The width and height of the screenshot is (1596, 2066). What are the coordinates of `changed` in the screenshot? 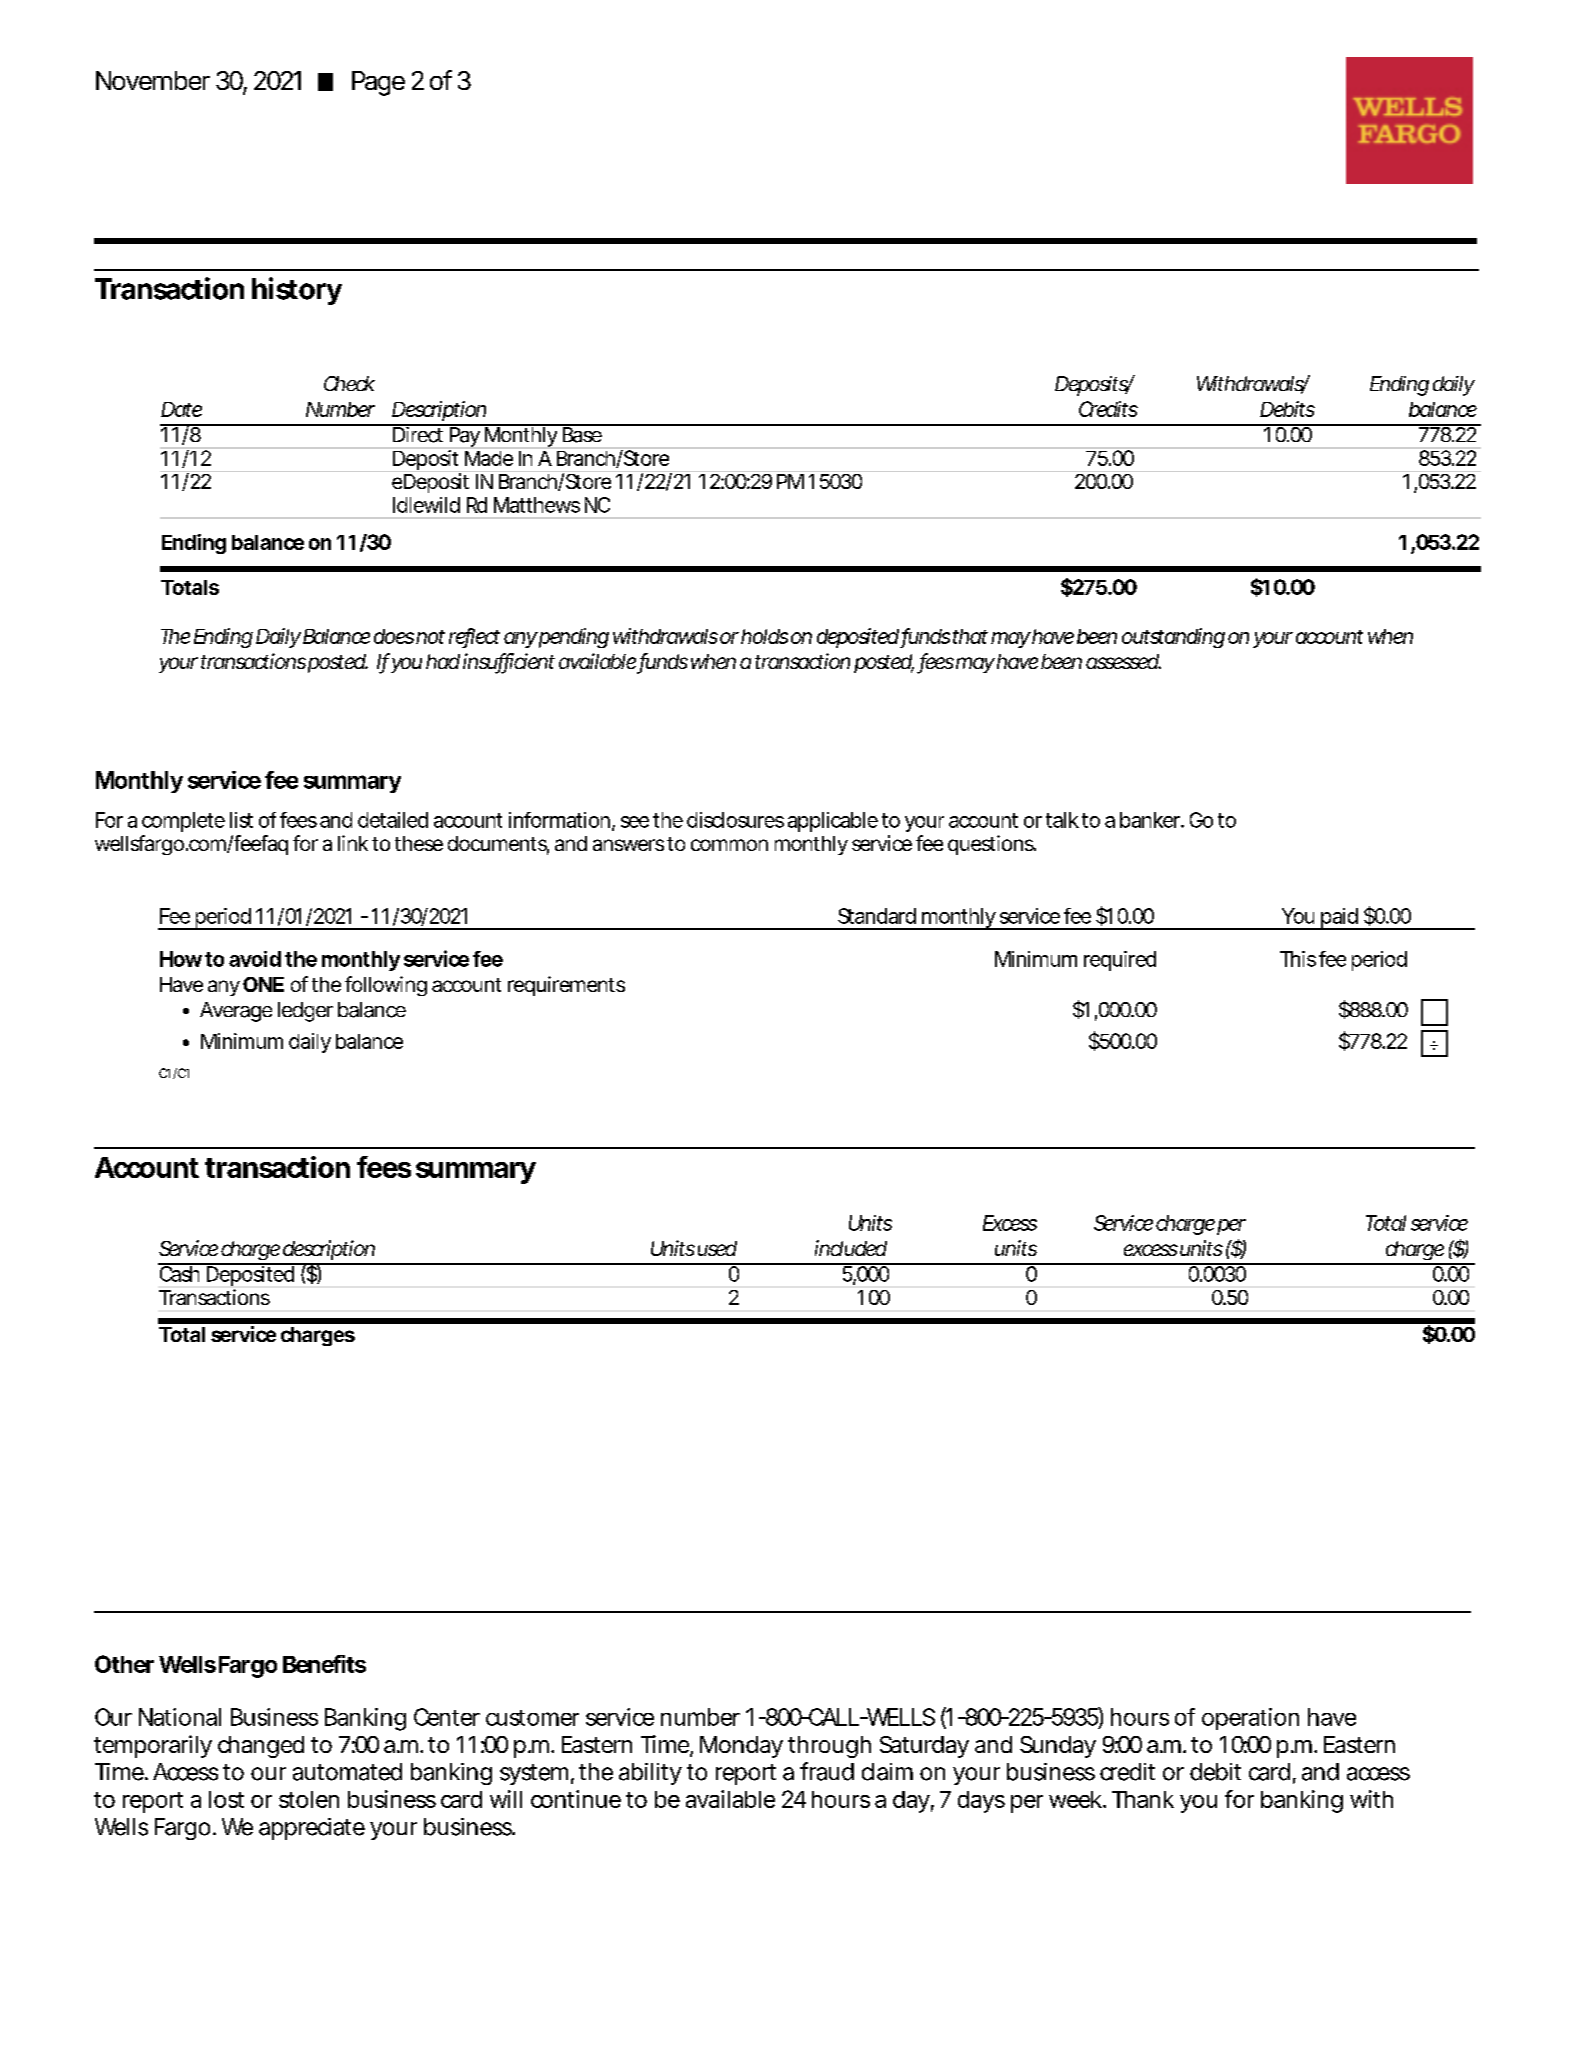 It's located at (261, 1747).
